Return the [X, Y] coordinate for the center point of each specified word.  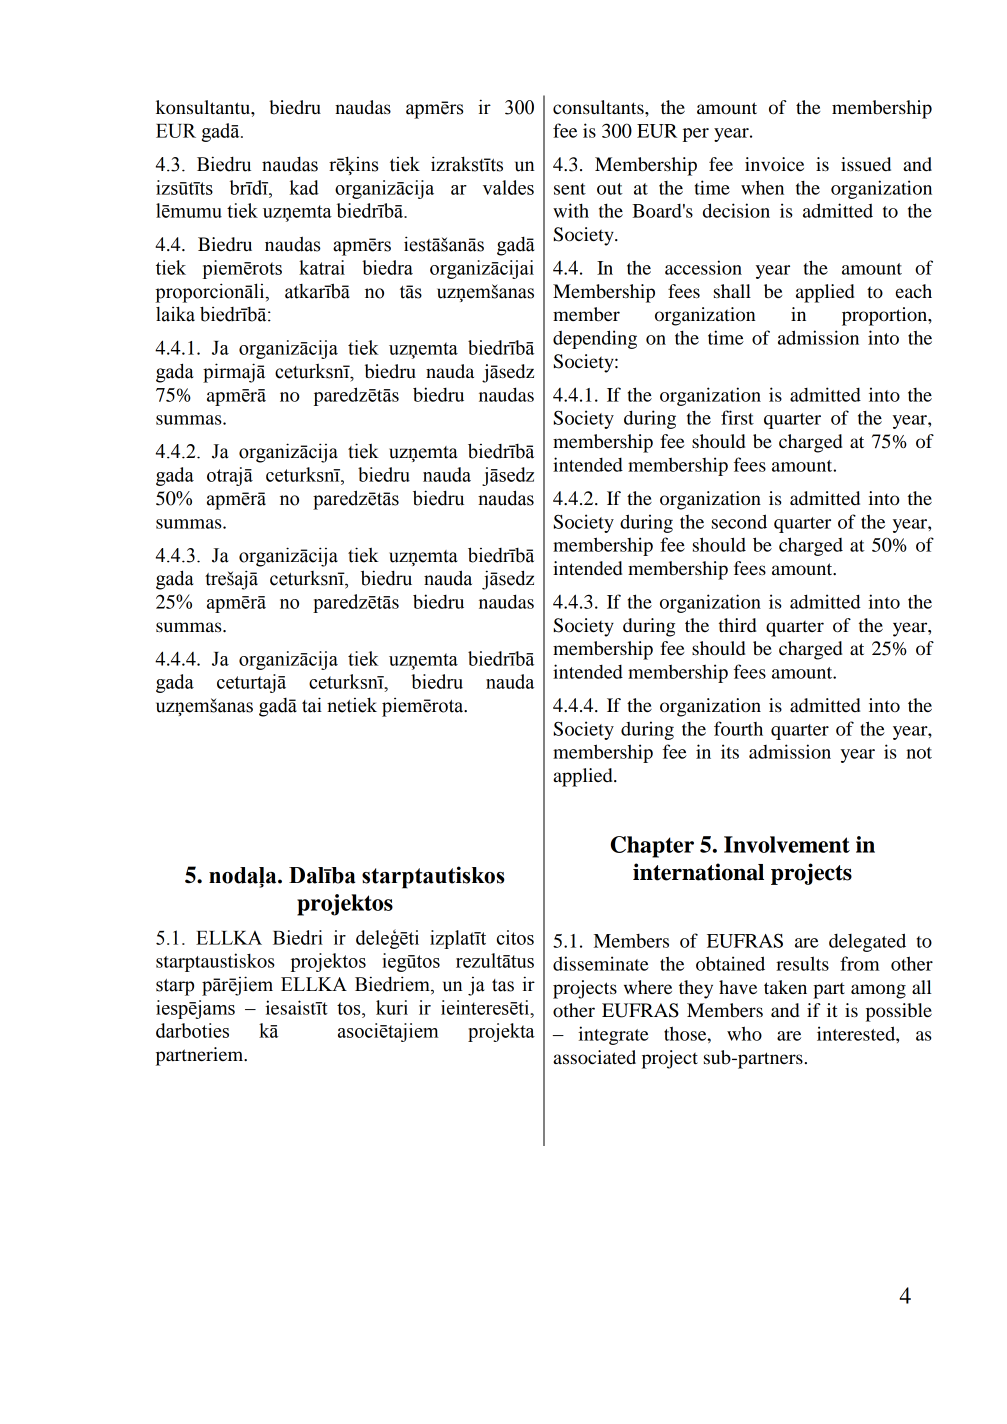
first [737, 417]
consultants [599, 107]
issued [866, 164]
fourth [738, 728]
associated [594, 1057]
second [739, 521]
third [737, 625]
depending [595, 339]
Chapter [652, 847]
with [571, 210]
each [914, 291]
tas [503, 985]
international [698, 872]
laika [175, 314]
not [919, 753]
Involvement [787, 844]
